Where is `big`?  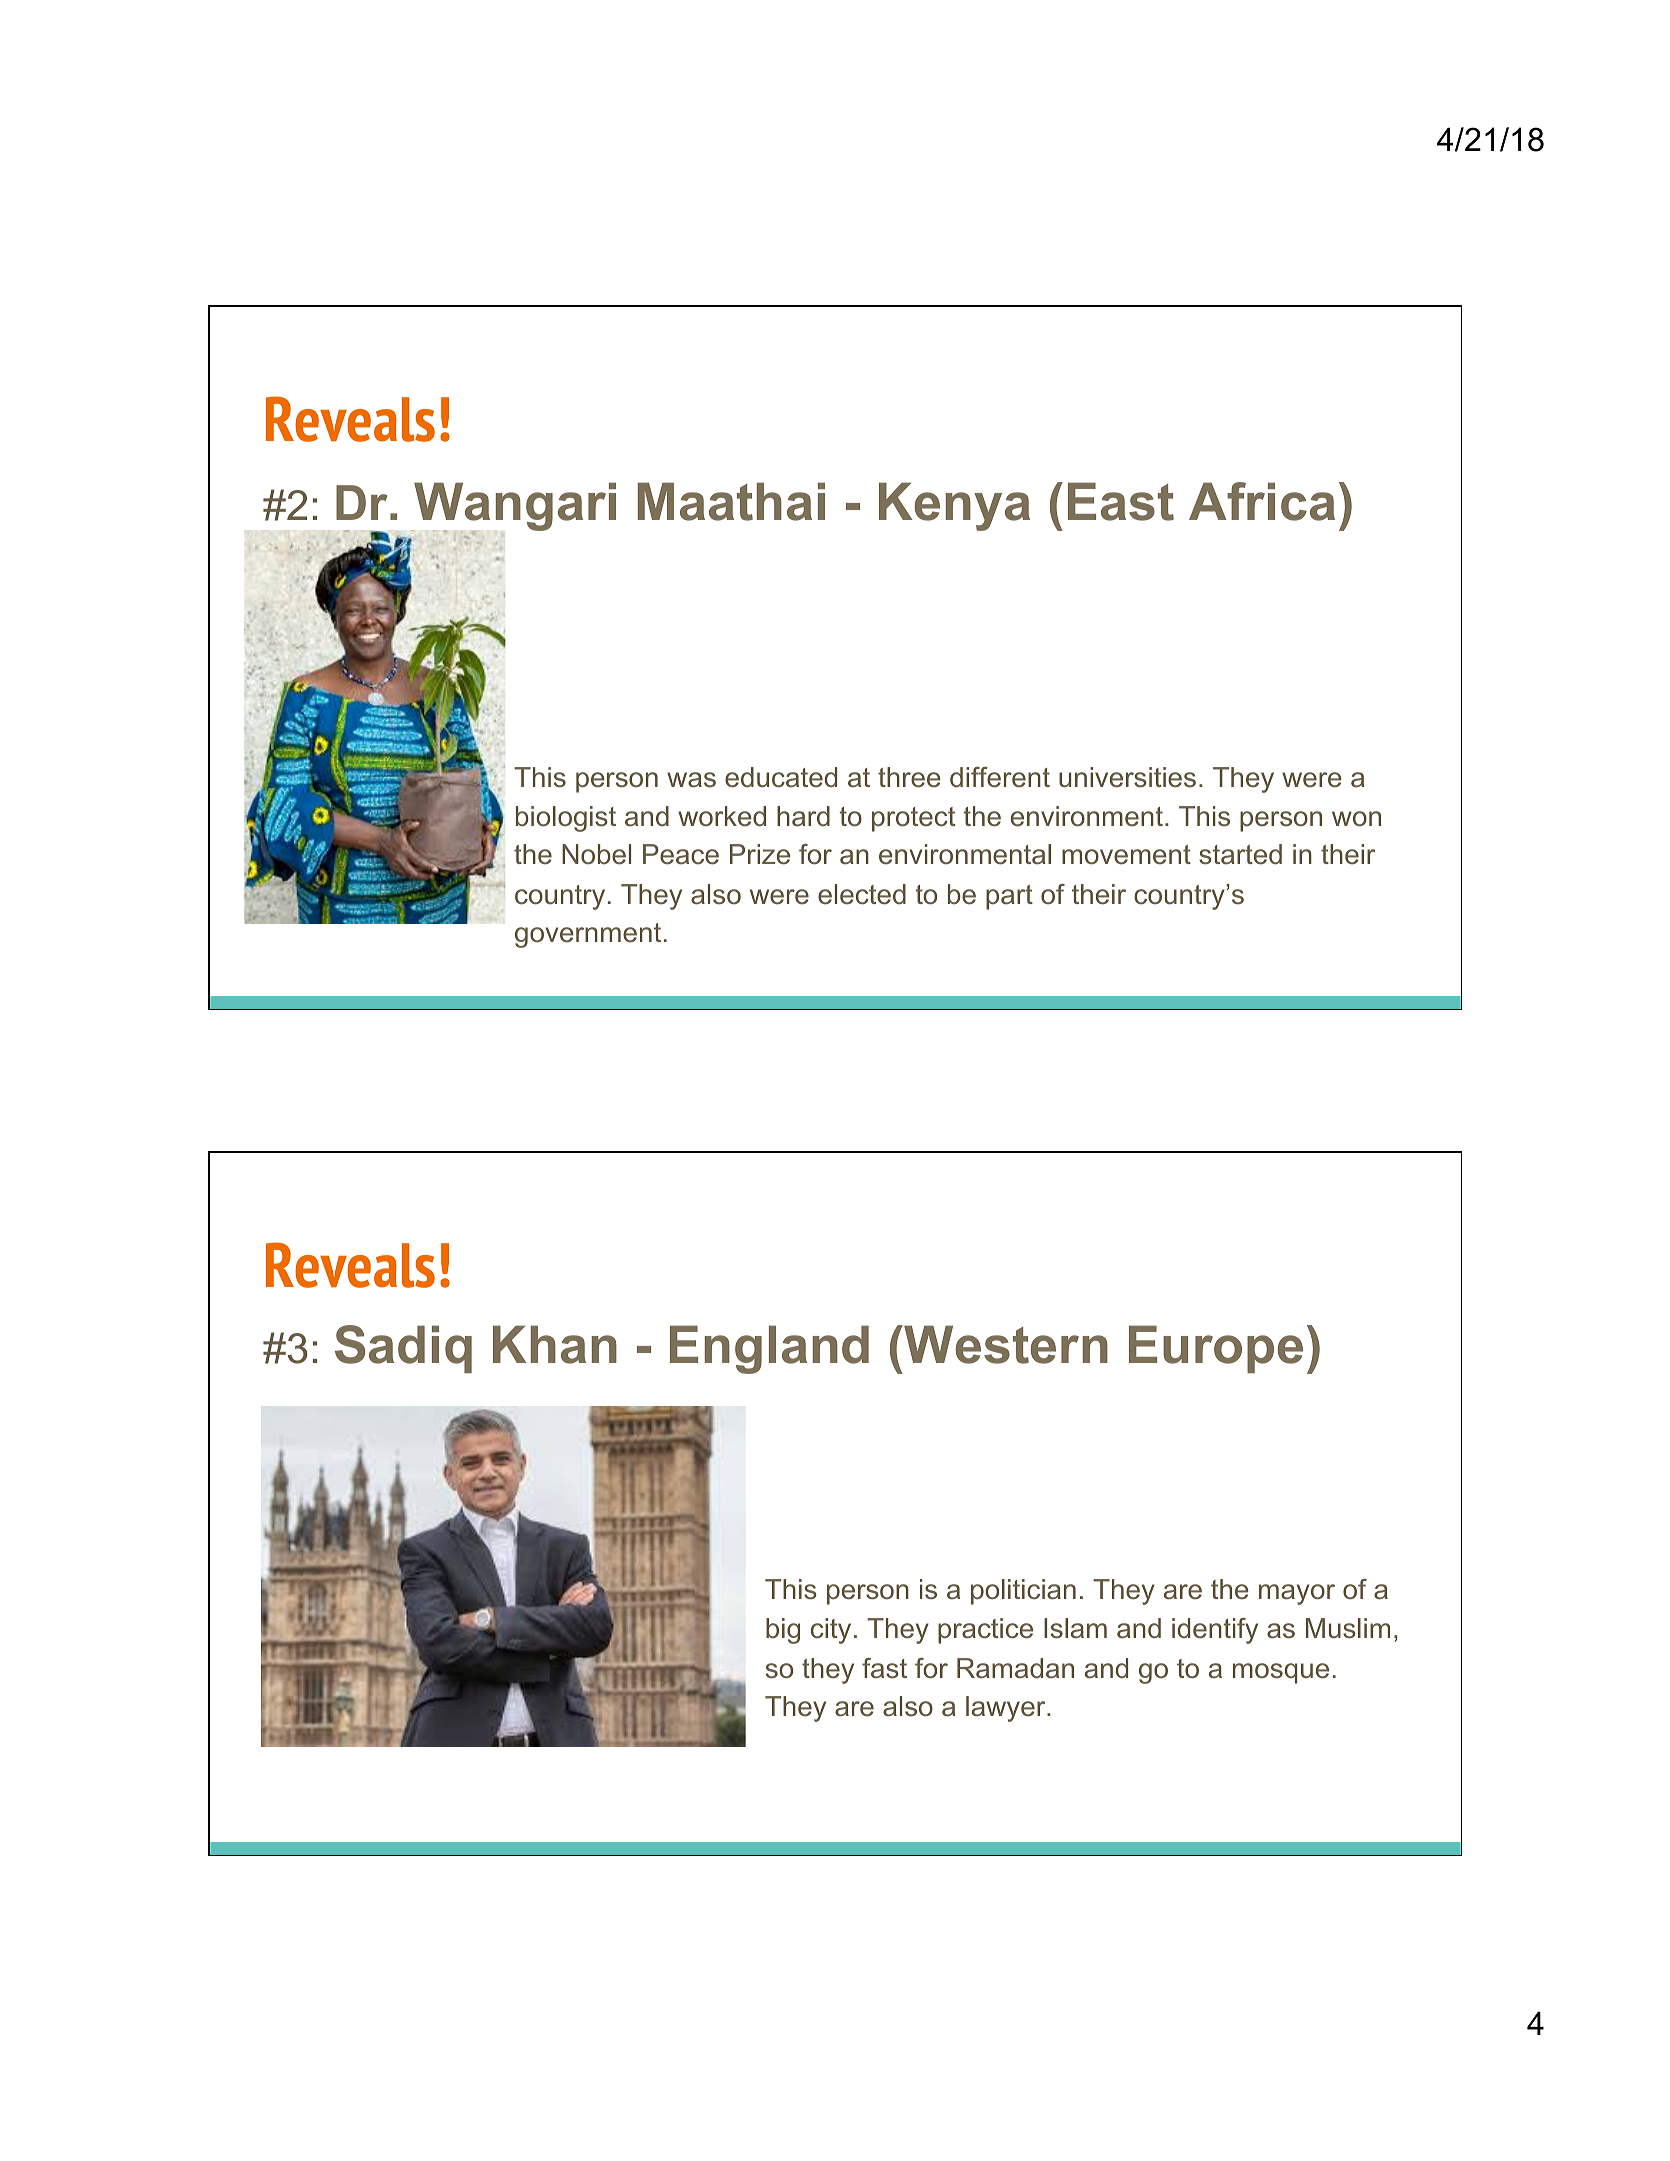
big is located at coordinates (783, 1631).
